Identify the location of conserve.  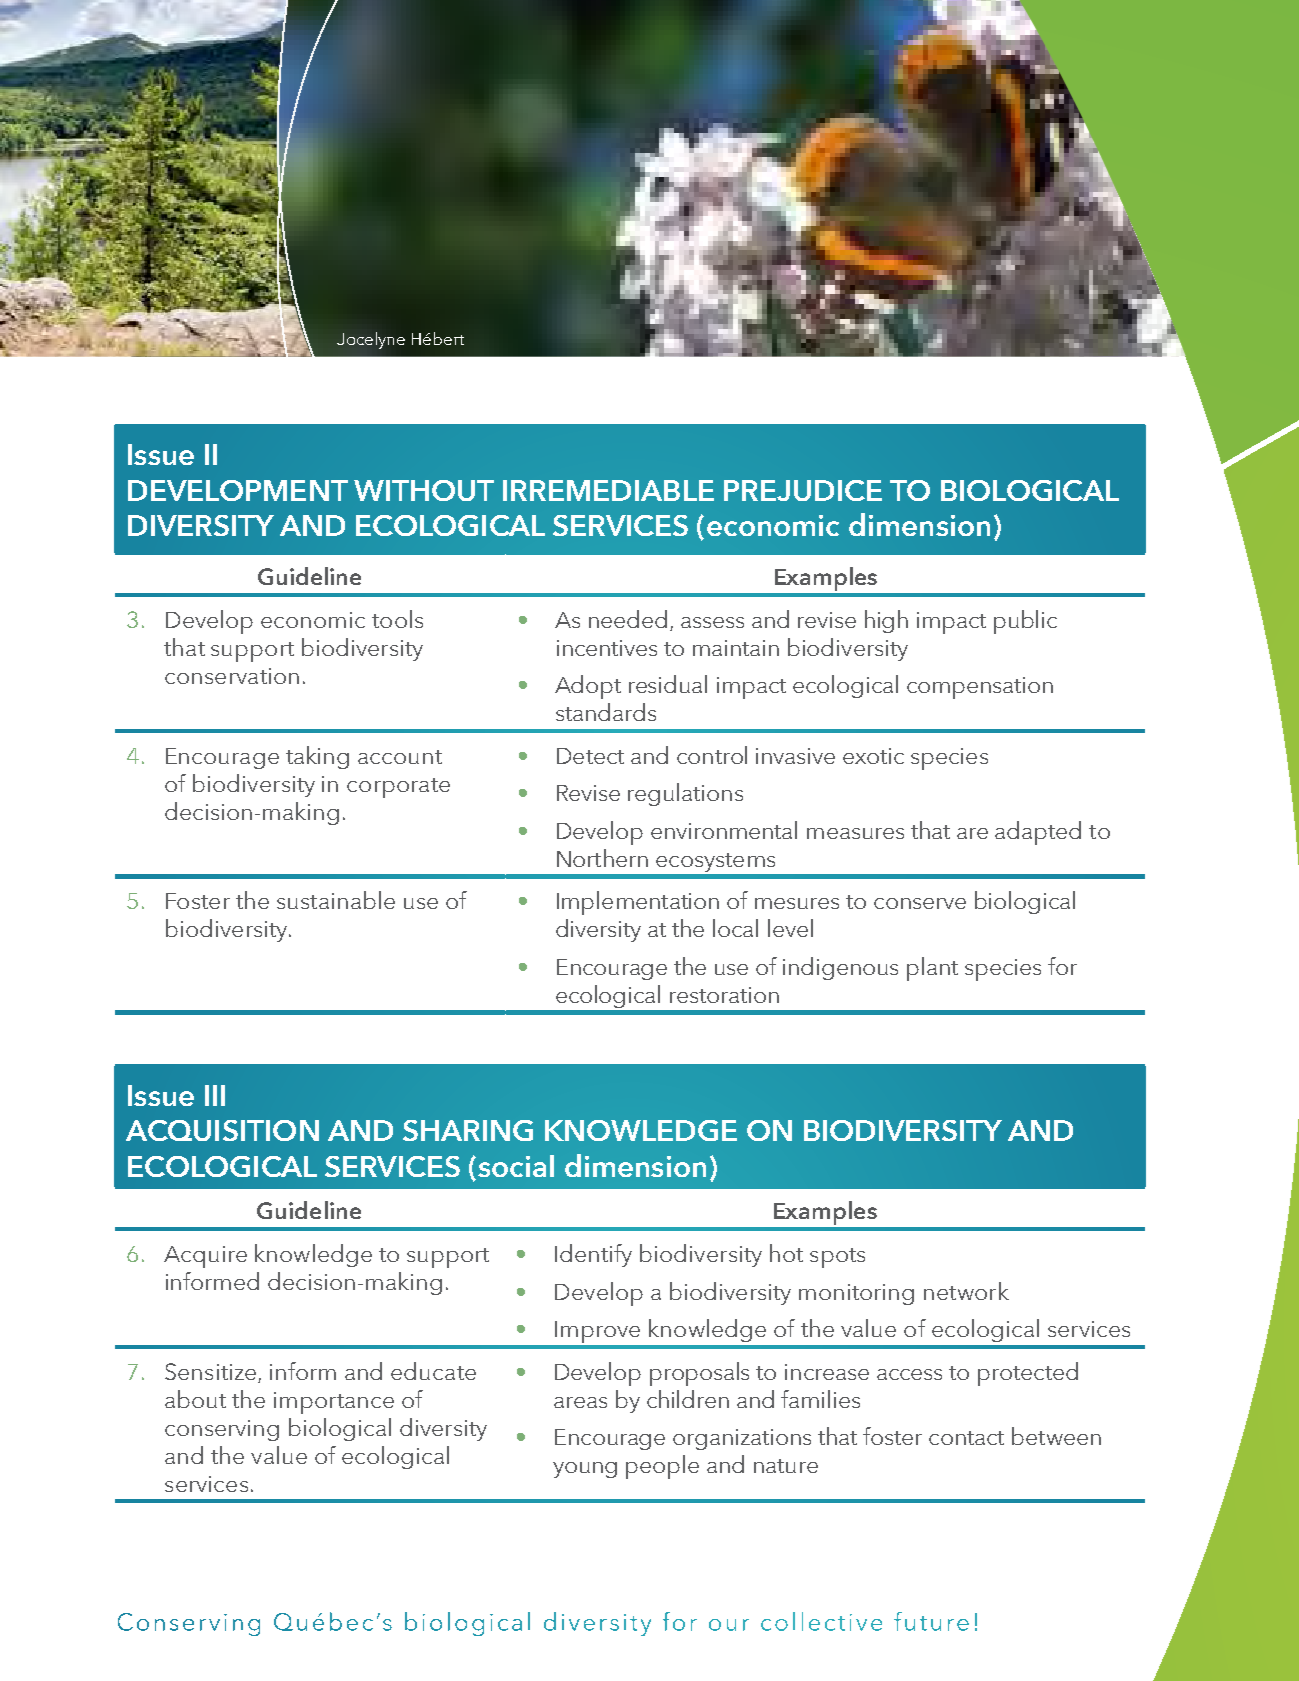
(920, 903).
